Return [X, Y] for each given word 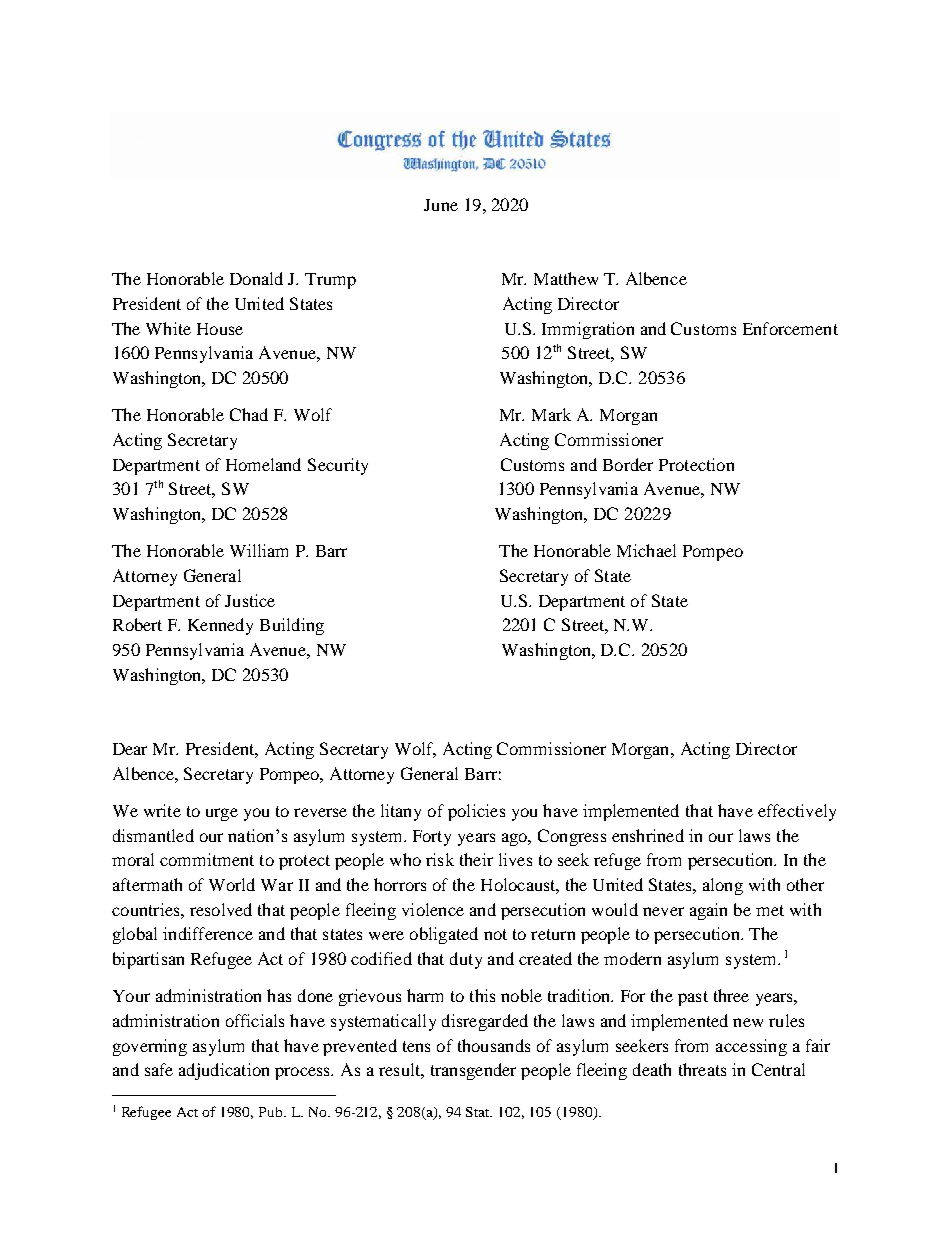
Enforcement [790, 328]
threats [702, 1069]
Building [292, 626]
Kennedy [220, 626]
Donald [256, 278]
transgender [473, 1071]
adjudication [224, 1071]
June [441, 205]
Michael [646, 550]
